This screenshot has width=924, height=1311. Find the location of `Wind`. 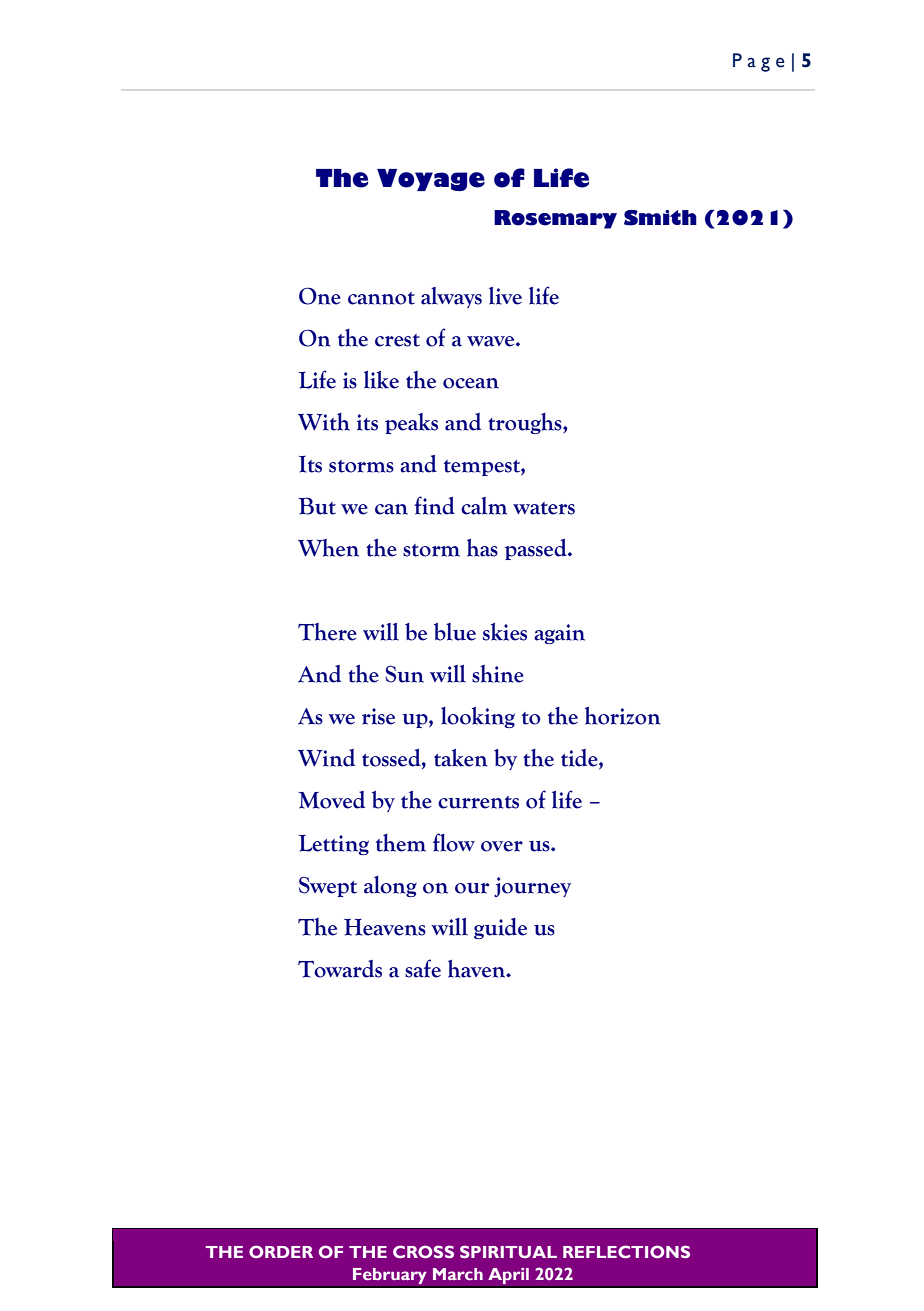

Wind is located at coordinates (326, 758).
